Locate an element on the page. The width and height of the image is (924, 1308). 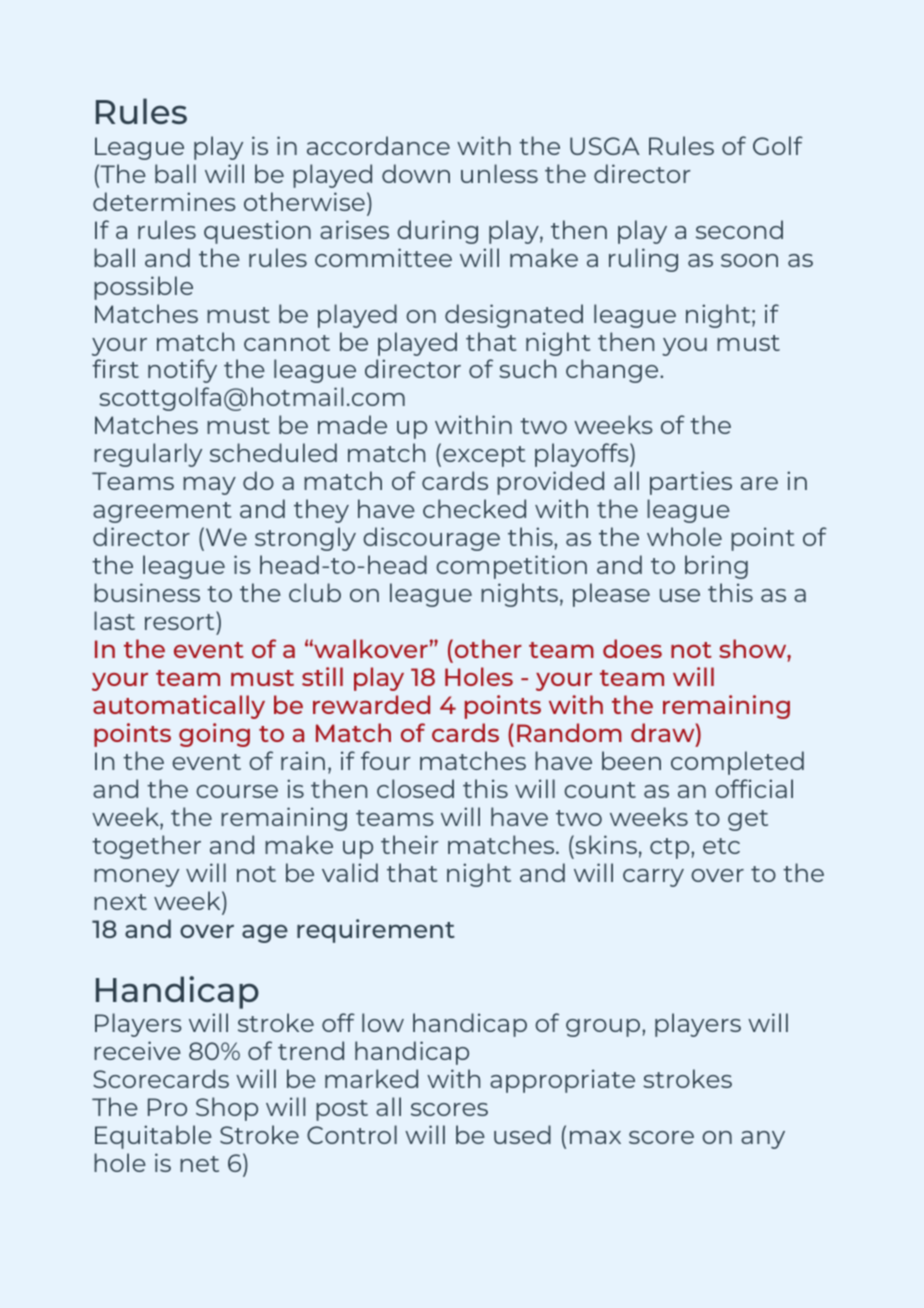
except is located at coordinates (484, 456).
